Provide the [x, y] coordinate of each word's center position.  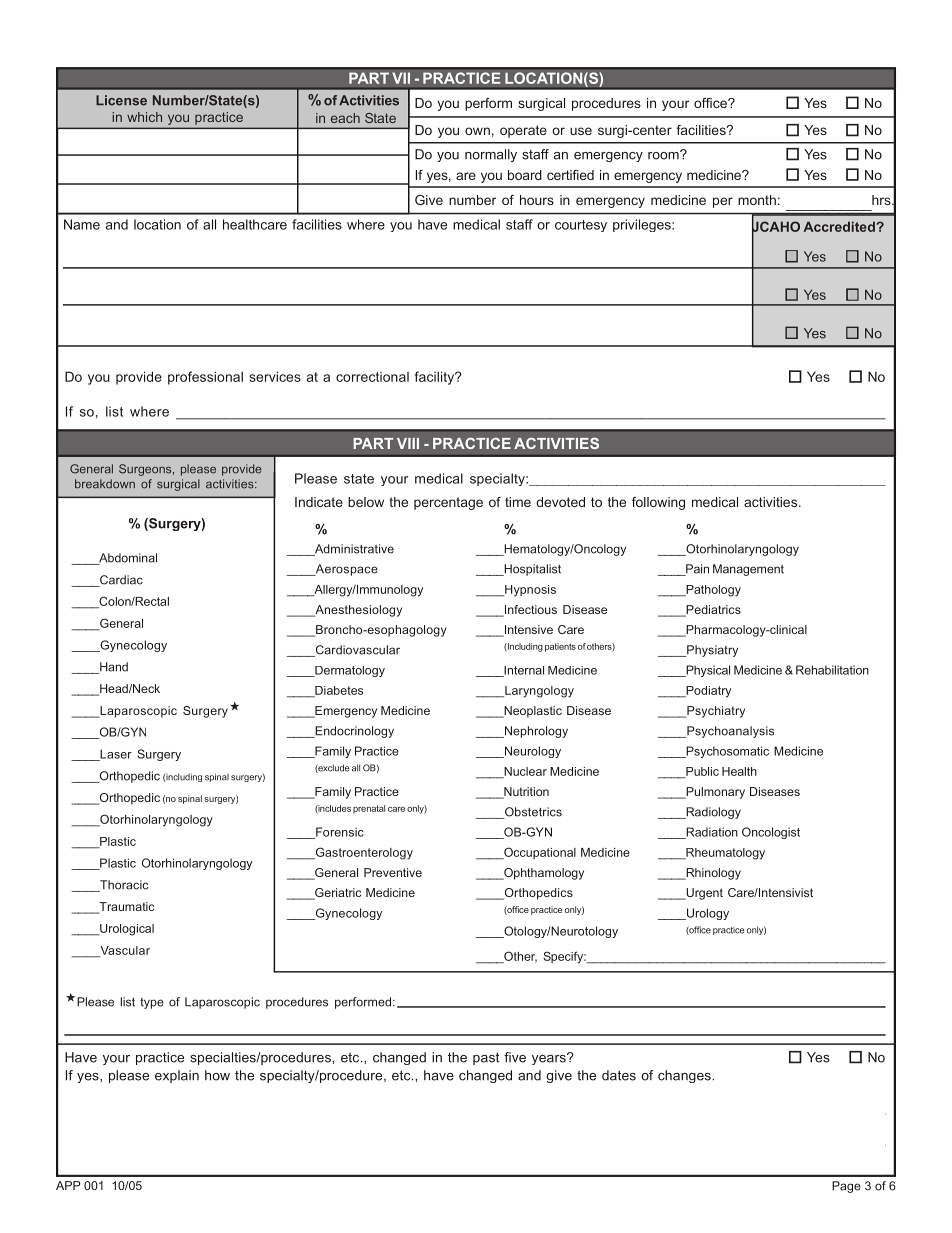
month [757, 200]
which [144, 117]
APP [68, 1185]
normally [491, 155]
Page [846, 1187]
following [658, 503]
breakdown [105, 484]
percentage [448, 503]
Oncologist [771, 833]
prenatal [369, 809]
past [486, 1058]
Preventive [393, 872]
